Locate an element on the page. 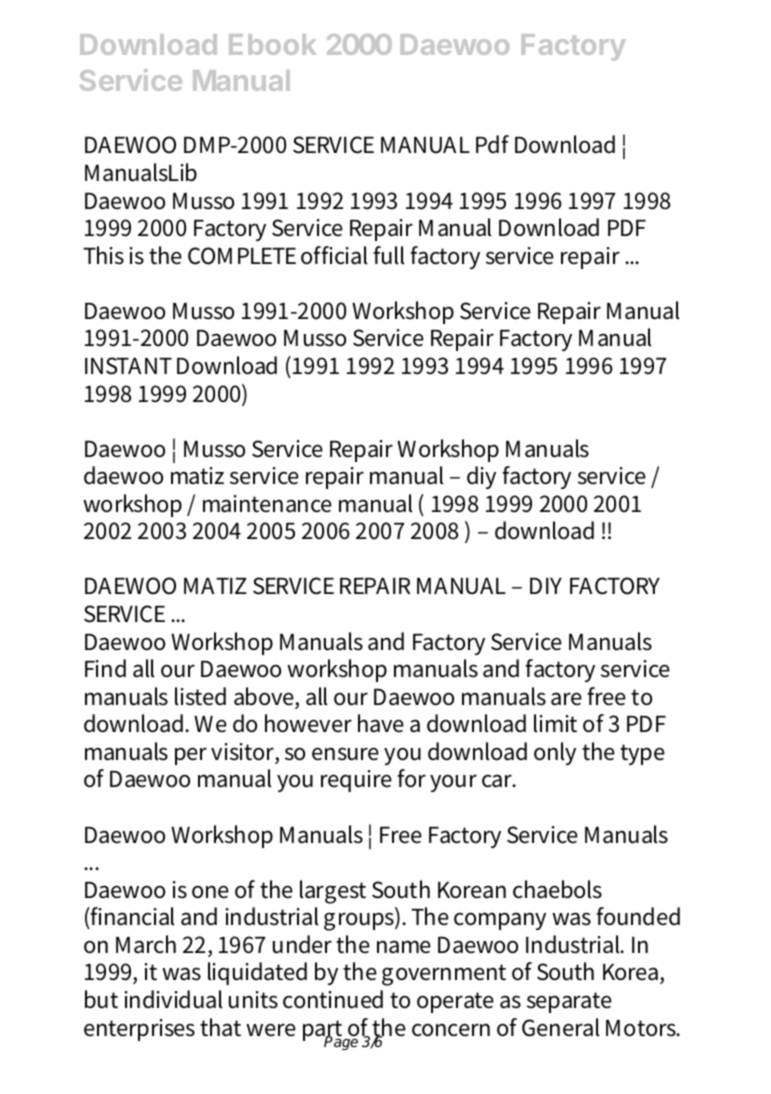 The width and height of the image is (771, 1094). have is located at coordinates (381, 723).
